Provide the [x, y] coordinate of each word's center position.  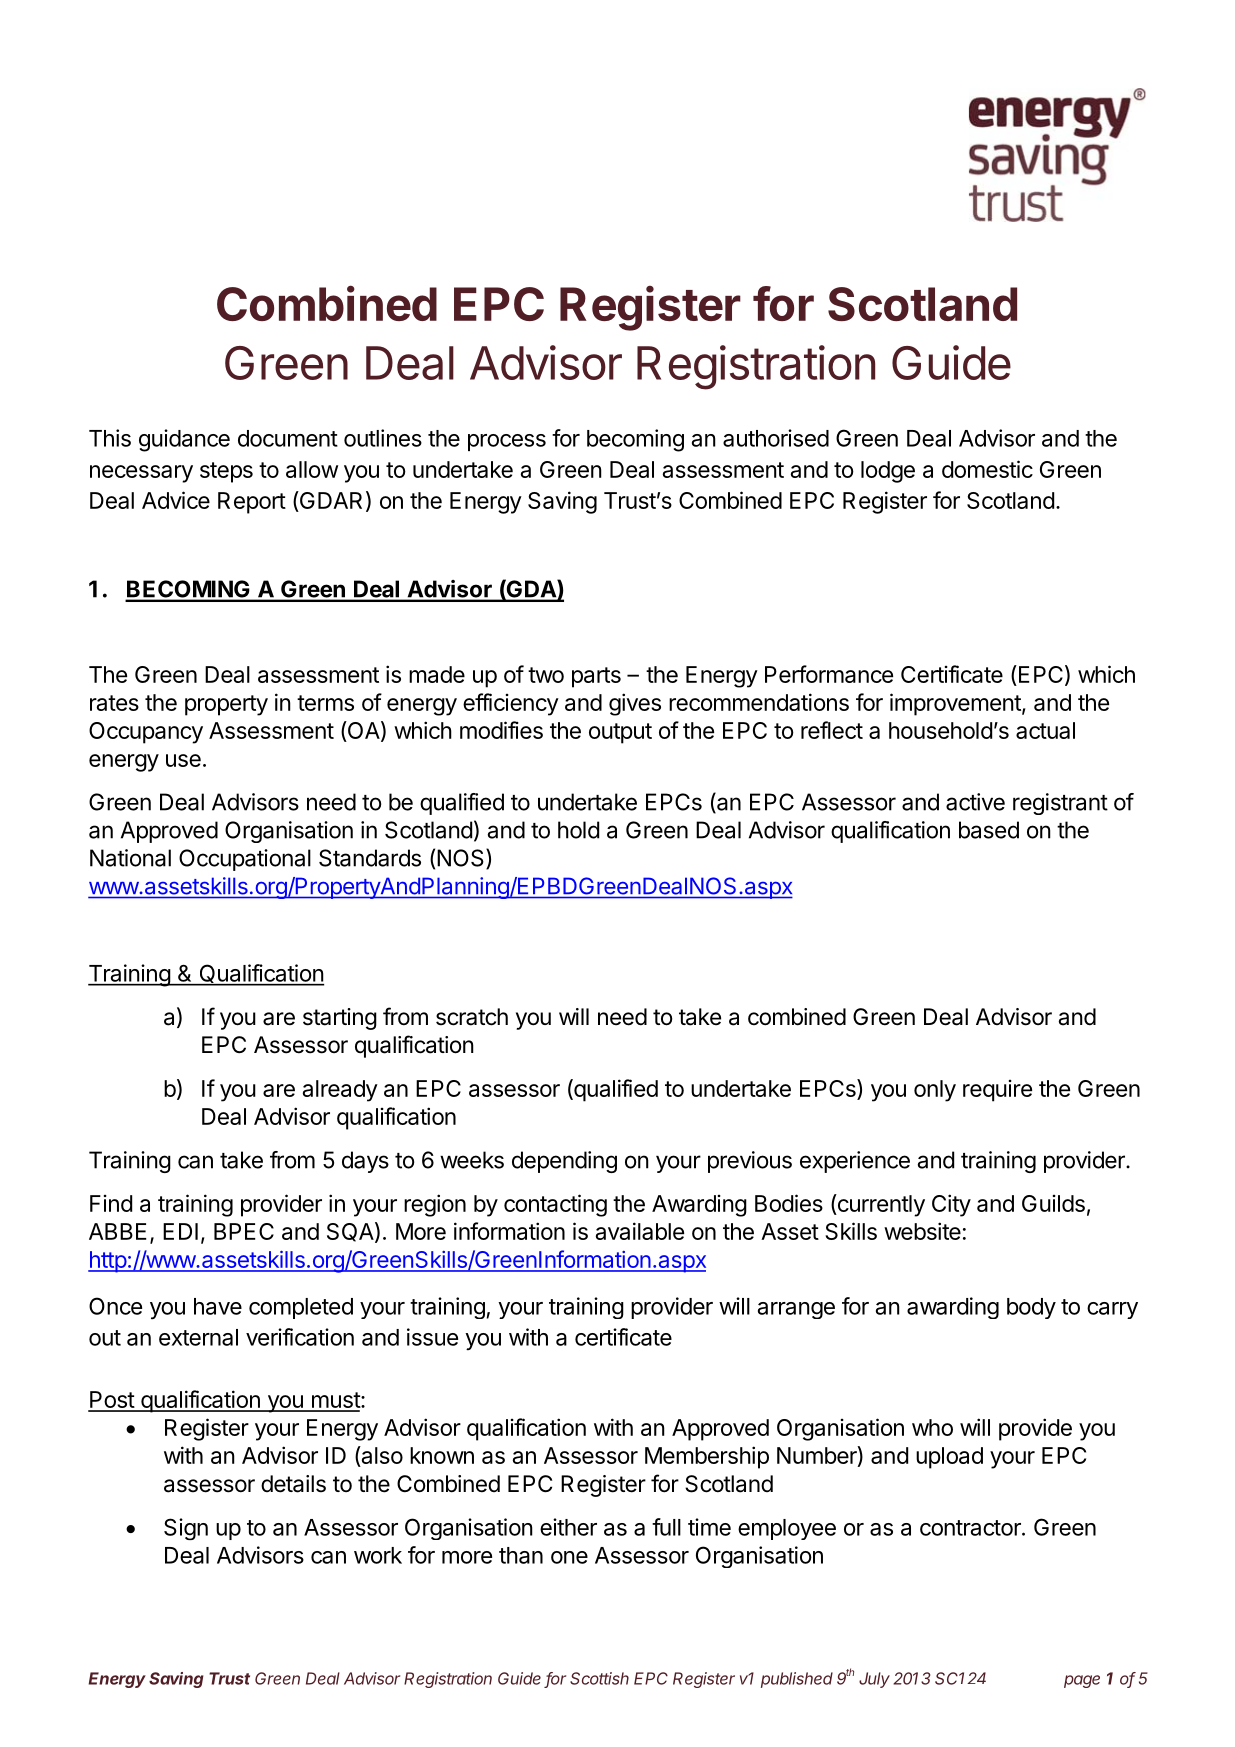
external [198, 1337]
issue [432, 1337]
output [620, 733]
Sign [186, 1529]
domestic [987, 469]
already [340, 1091]
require [997, 1091]
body [1031, 1308]
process [507, 442]
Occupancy [146, 733]
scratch [472, 1017]
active [975, 802]
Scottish [599, 1678]
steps [226, 472]
